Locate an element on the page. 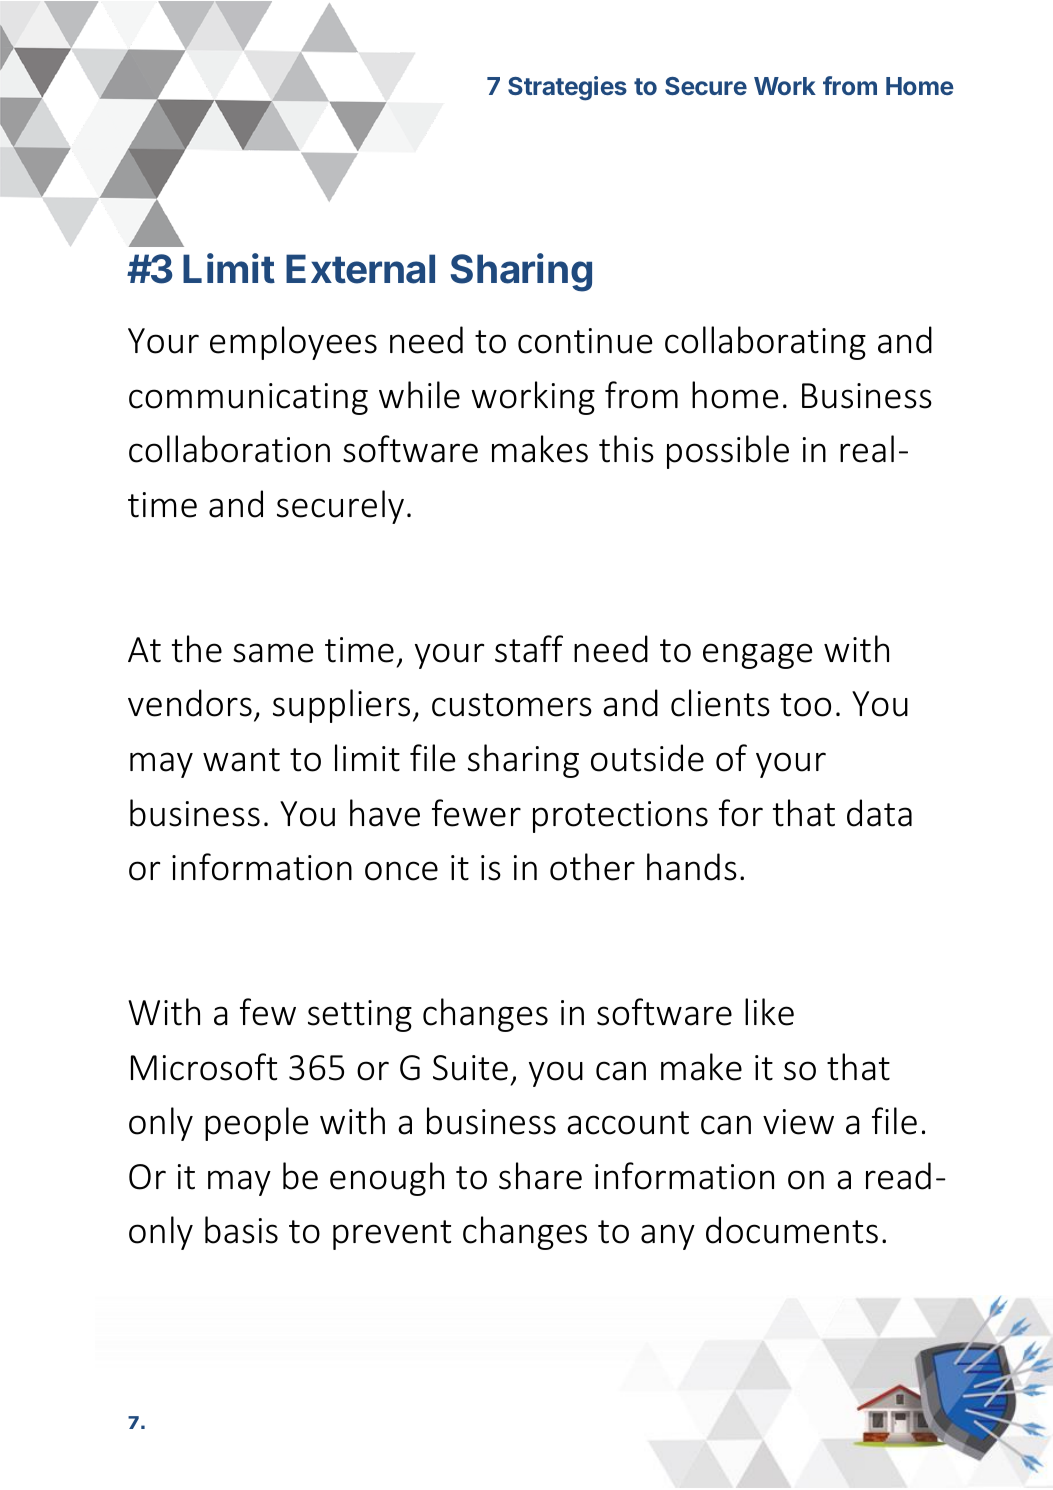 The image size is (1053, 1490). engage is located at coordinates (757, 656).
